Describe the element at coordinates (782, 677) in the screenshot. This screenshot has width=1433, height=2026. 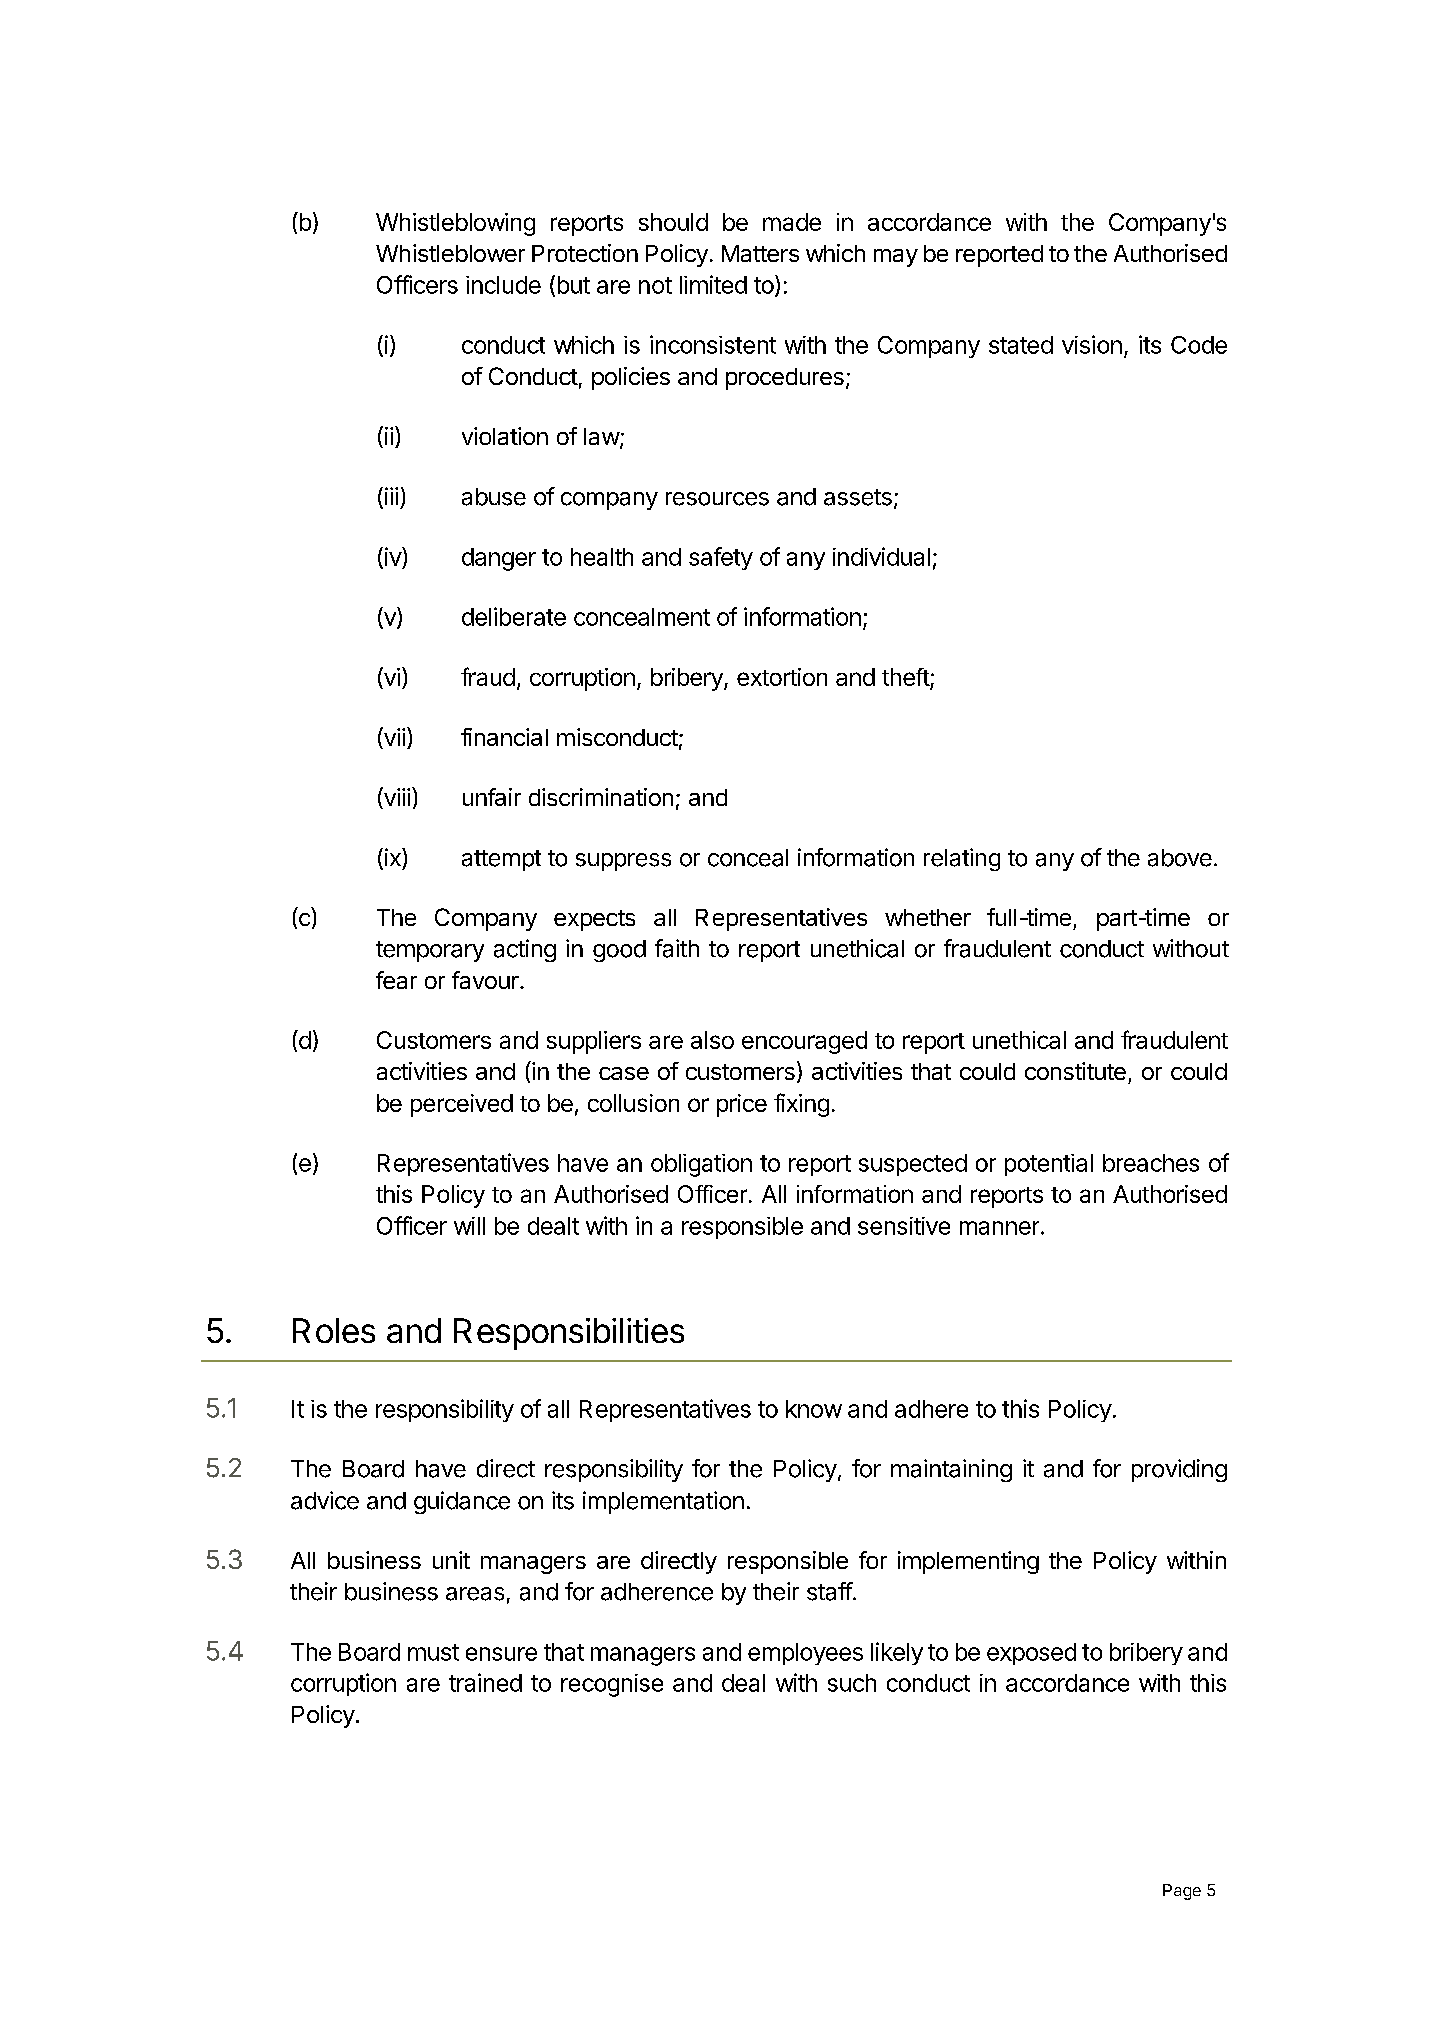
I see `extortion` at that location.
